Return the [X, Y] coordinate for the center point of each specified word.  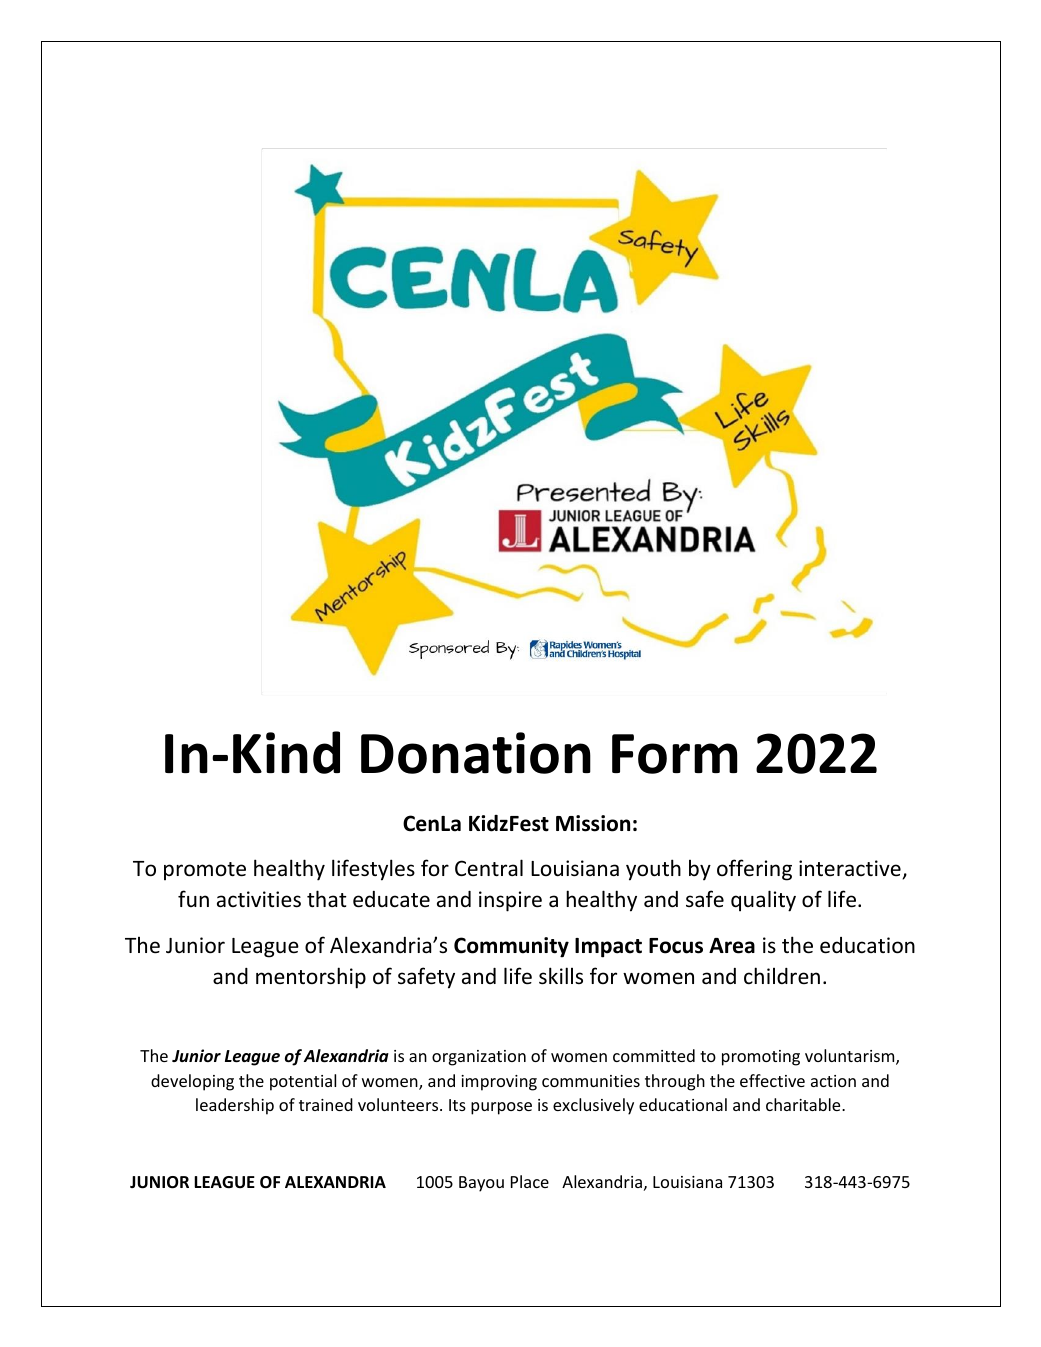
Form [674, 754]
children [782, 976]
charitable [804, 1104]
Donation [476, 753]
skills [561, 976]
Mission [593, 823]
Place [530, 1181]
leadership [235, 1106]
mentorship [311, 978]
